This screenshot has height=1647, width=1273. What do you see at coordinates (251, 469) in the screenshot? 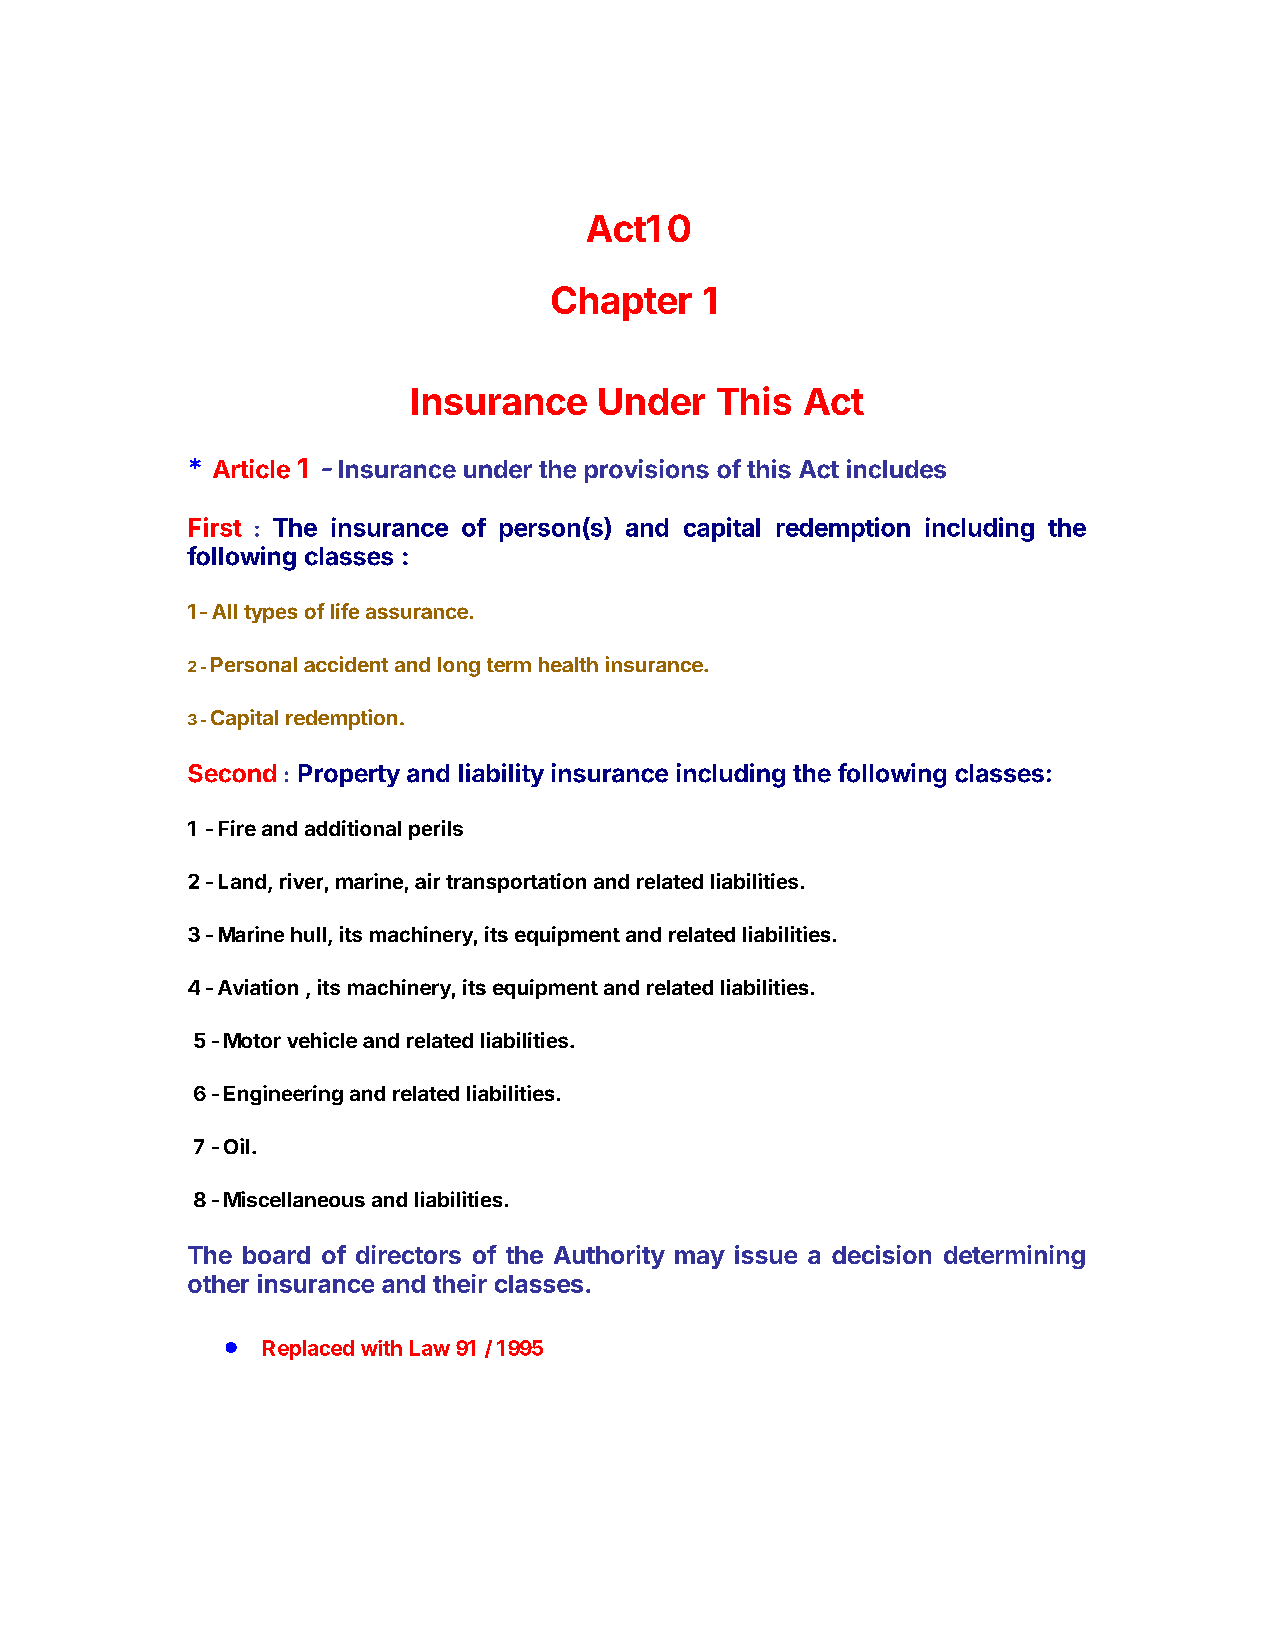
I see `Article` at bounding box center [251, 469].
